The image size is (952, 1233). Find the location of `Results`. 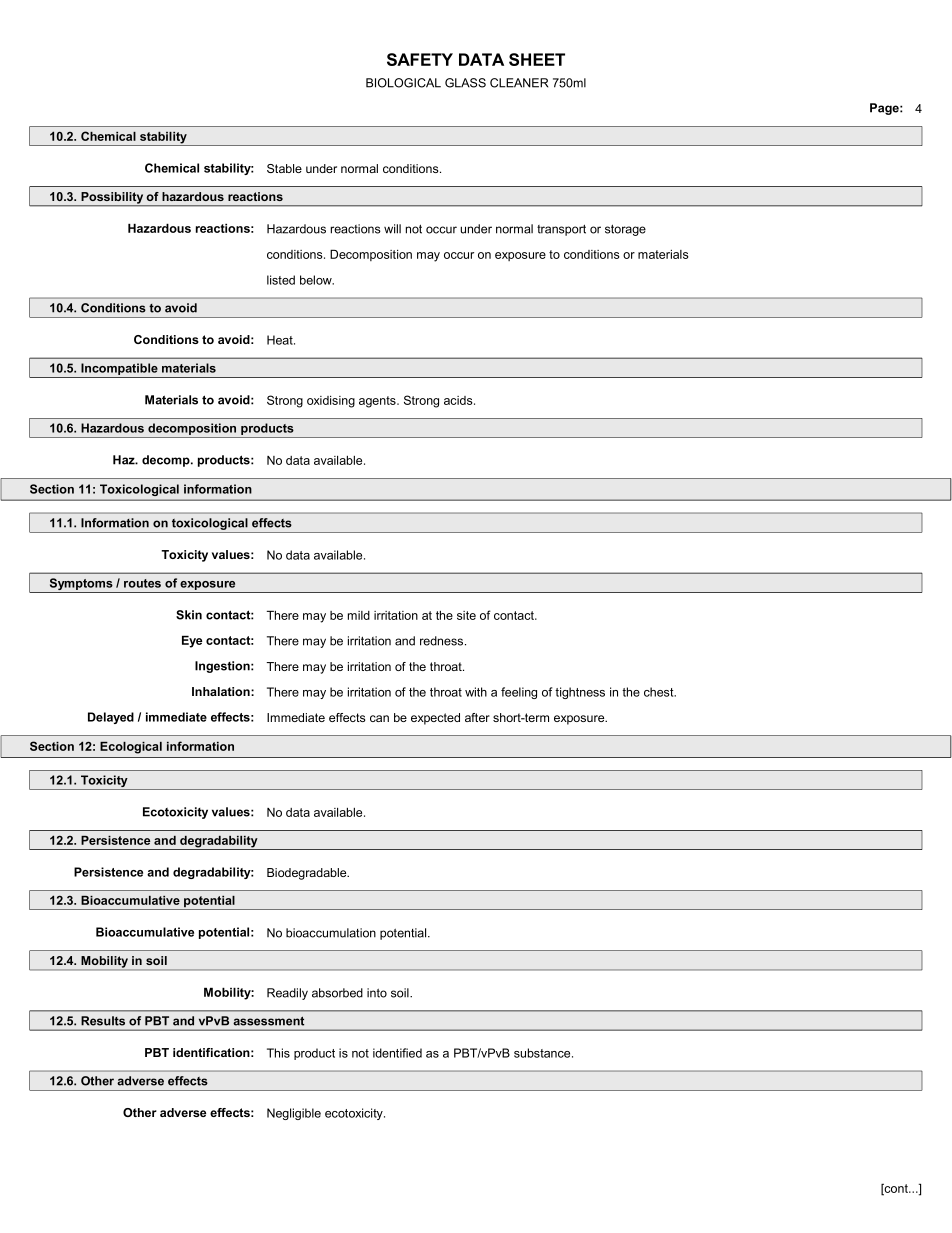

Results is located at coordinates (103, 1021).
